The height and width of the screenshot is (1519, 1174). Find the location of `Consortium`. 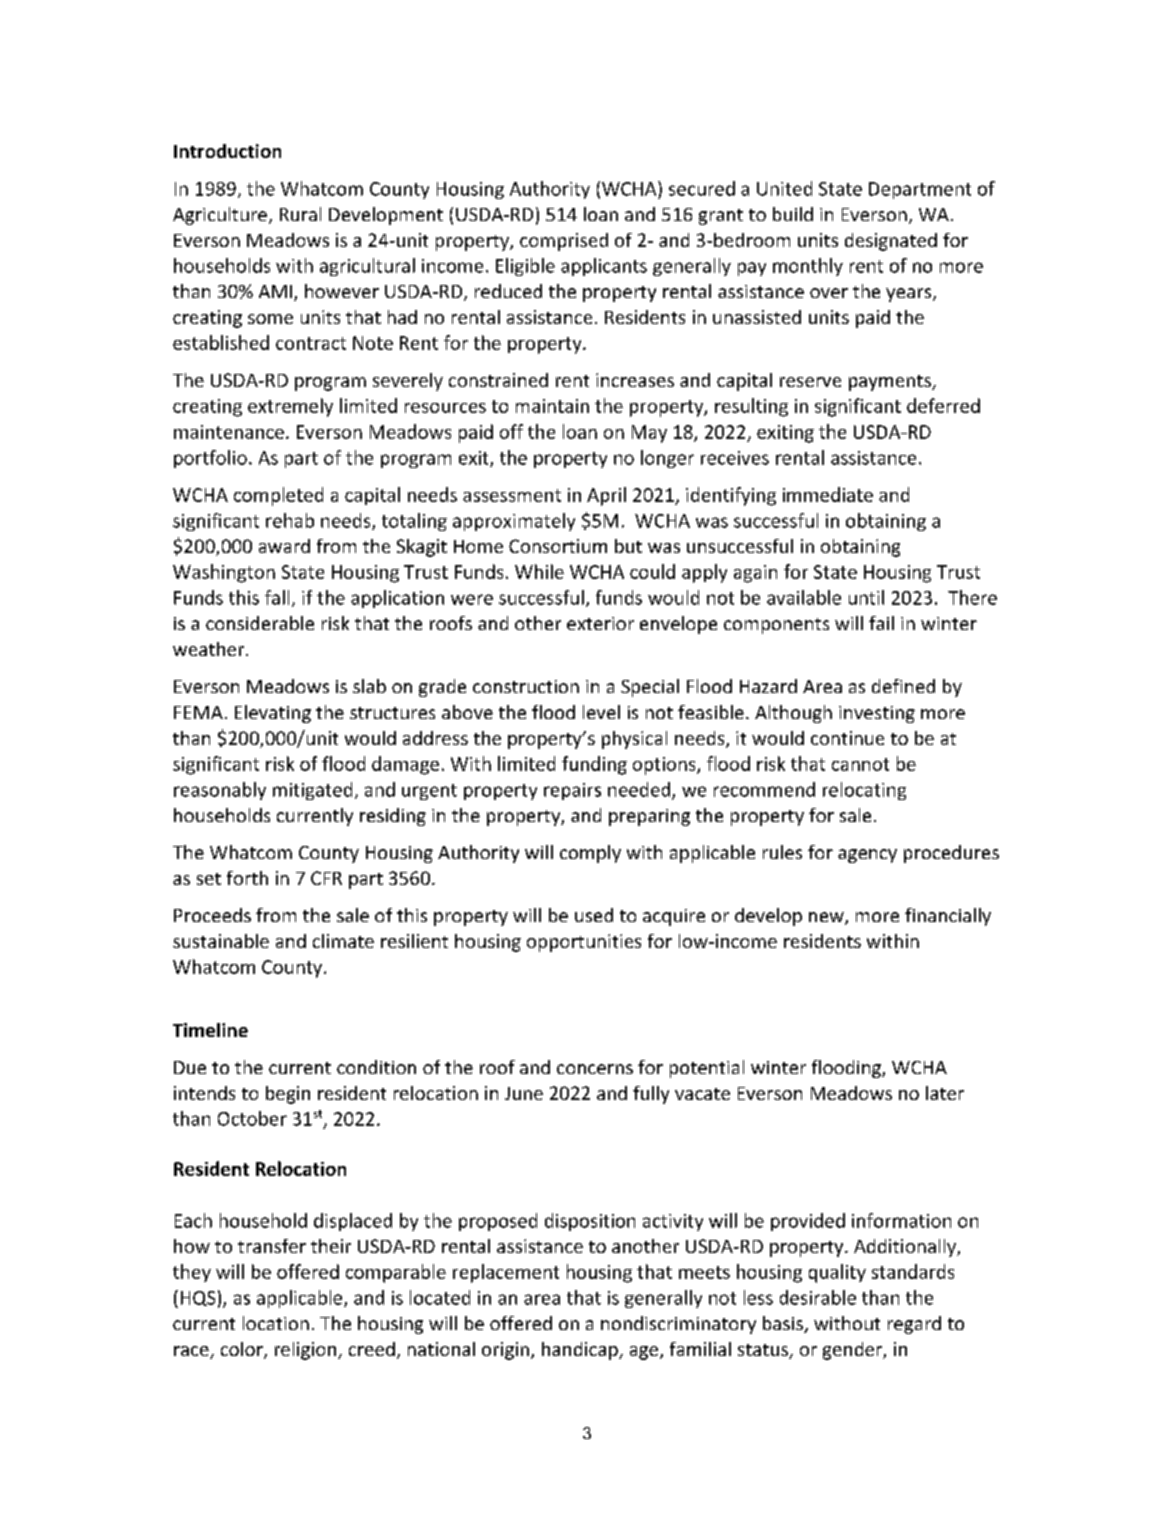

Consortium is located at coordinates (558, 546).
